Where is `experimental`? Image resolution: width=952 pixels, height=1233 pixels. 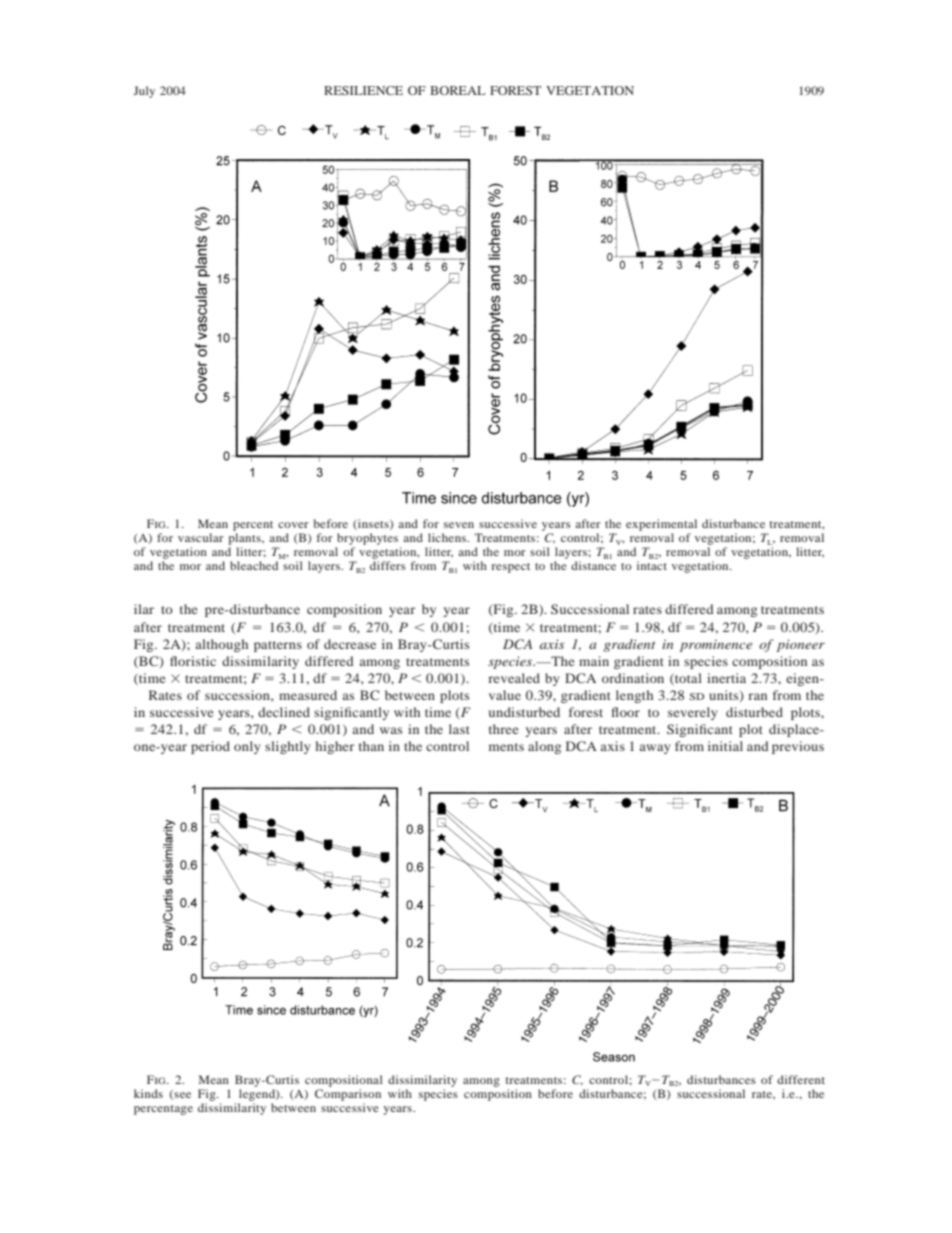 experimental is located at coordinates (661, 526).
